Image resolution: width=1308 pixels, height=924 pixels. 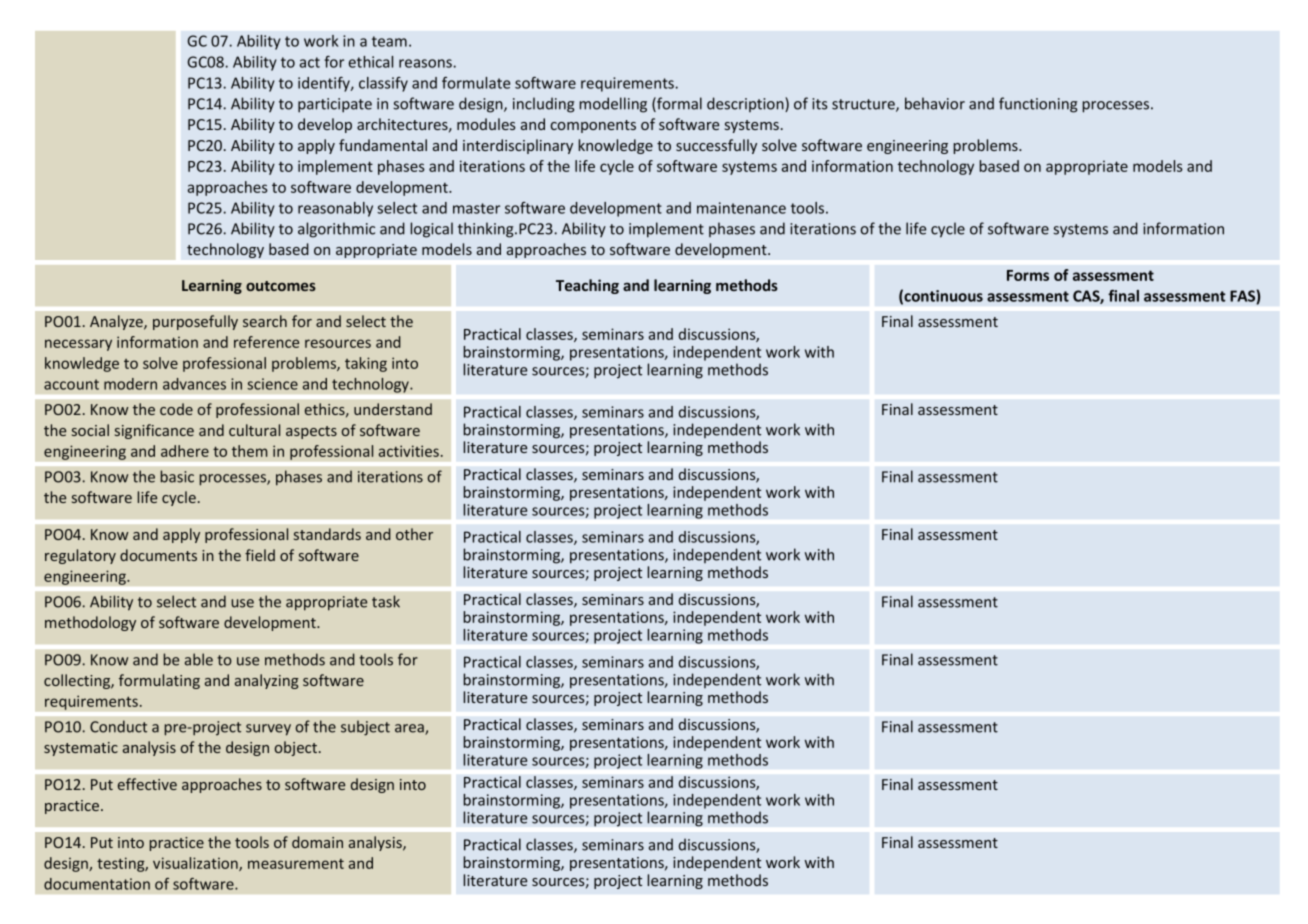 What do you see at coordinates (386, 601) in the document?
I see `task` at bounding box center [386, 601].
